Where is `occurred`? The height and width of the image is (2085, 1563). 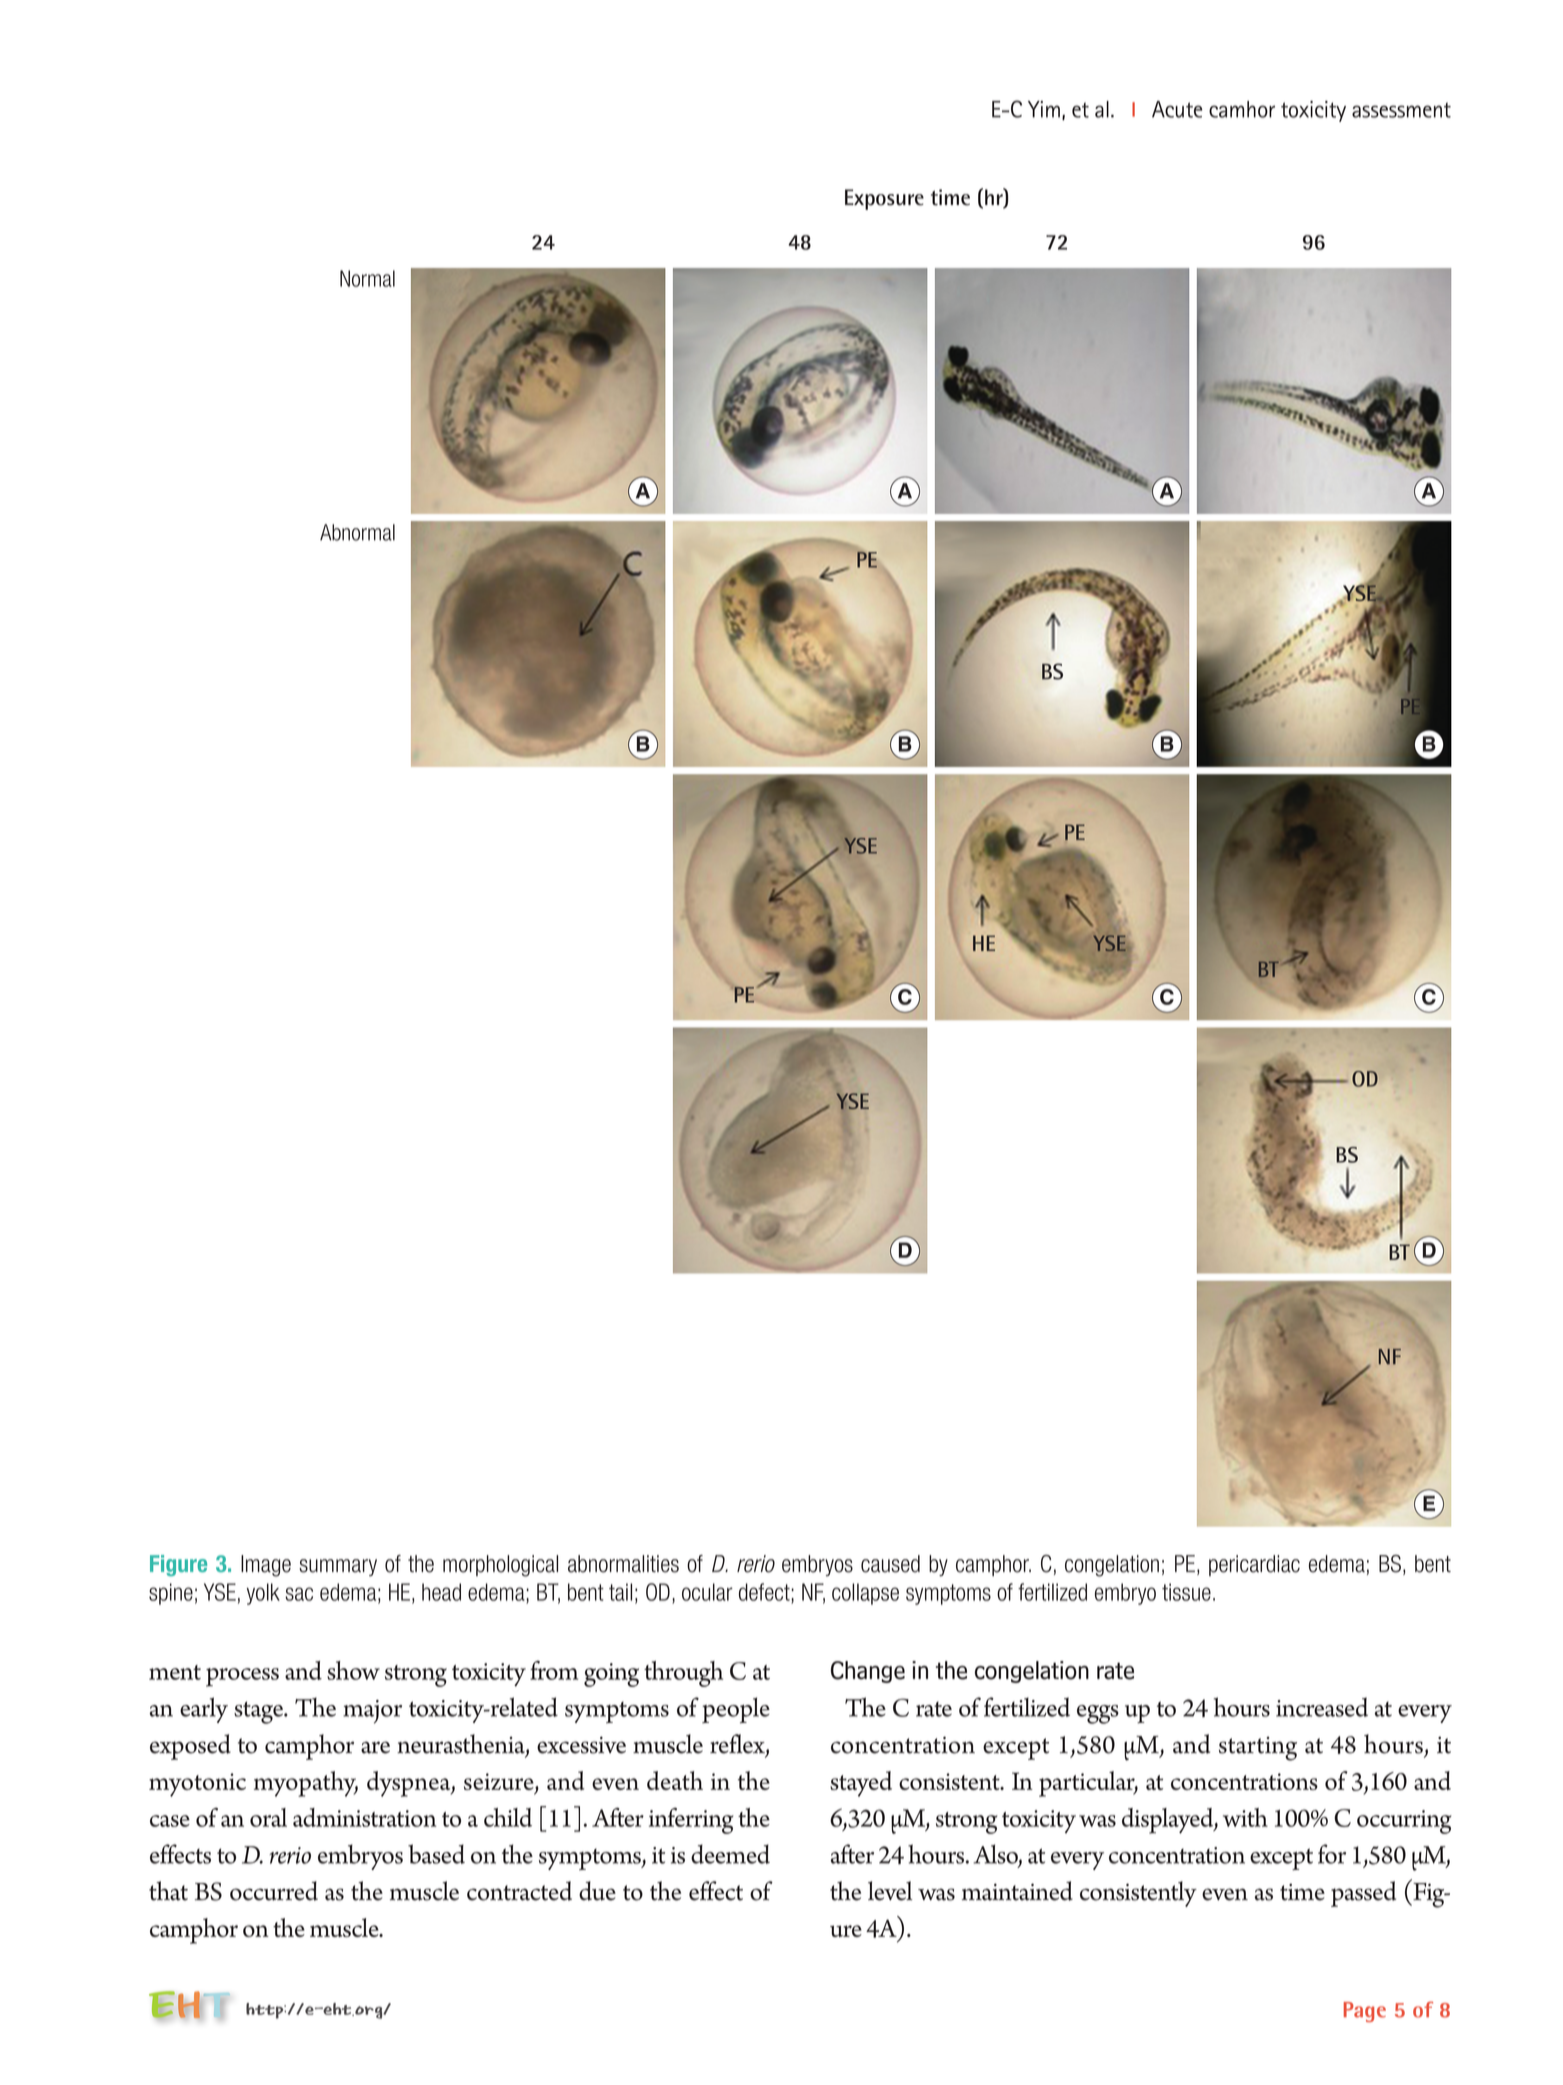
occurred is located at coordinates (274, 1891).
